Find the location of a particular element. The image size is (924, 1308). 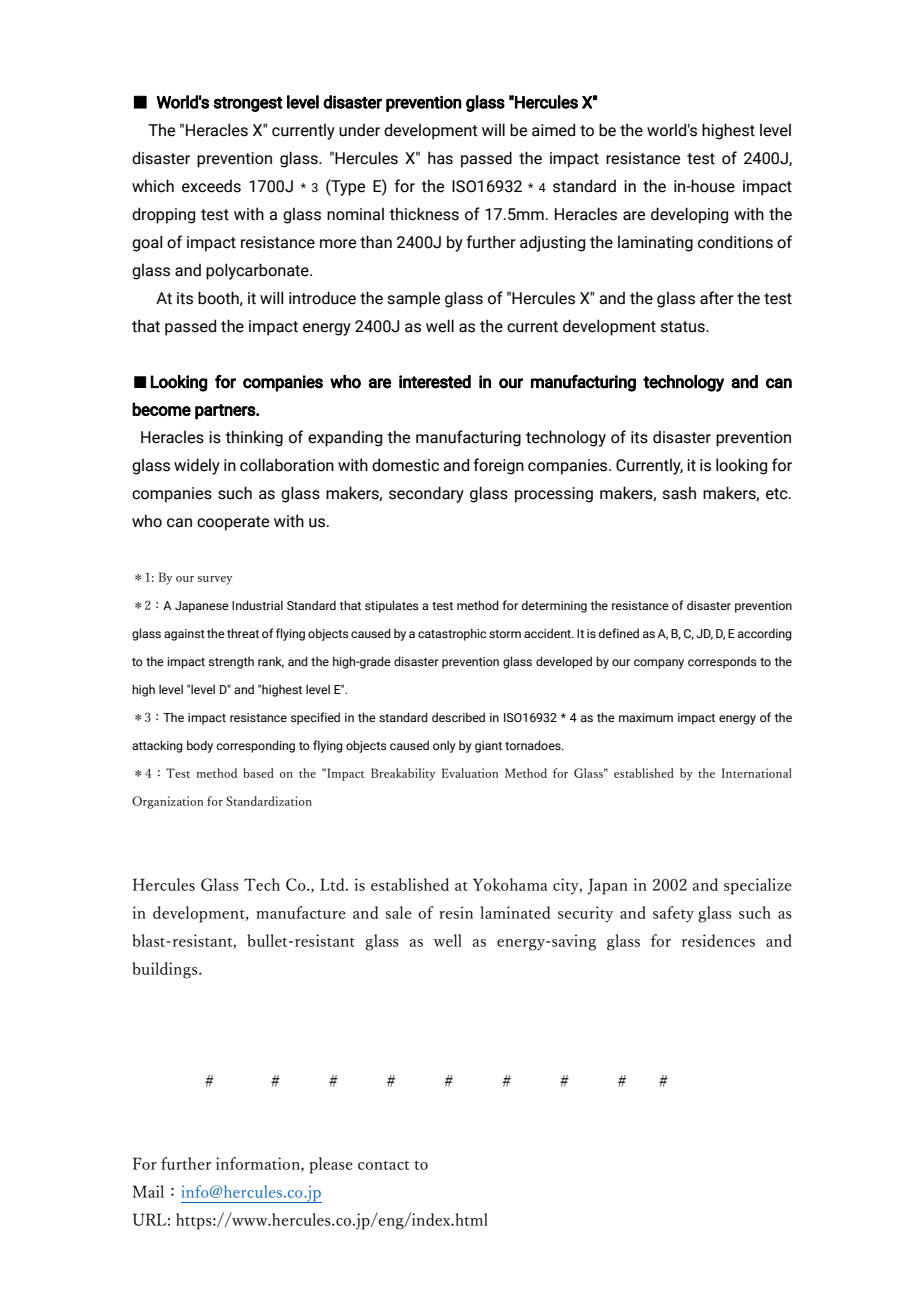

strongest is located at coordinates (248, 104).
